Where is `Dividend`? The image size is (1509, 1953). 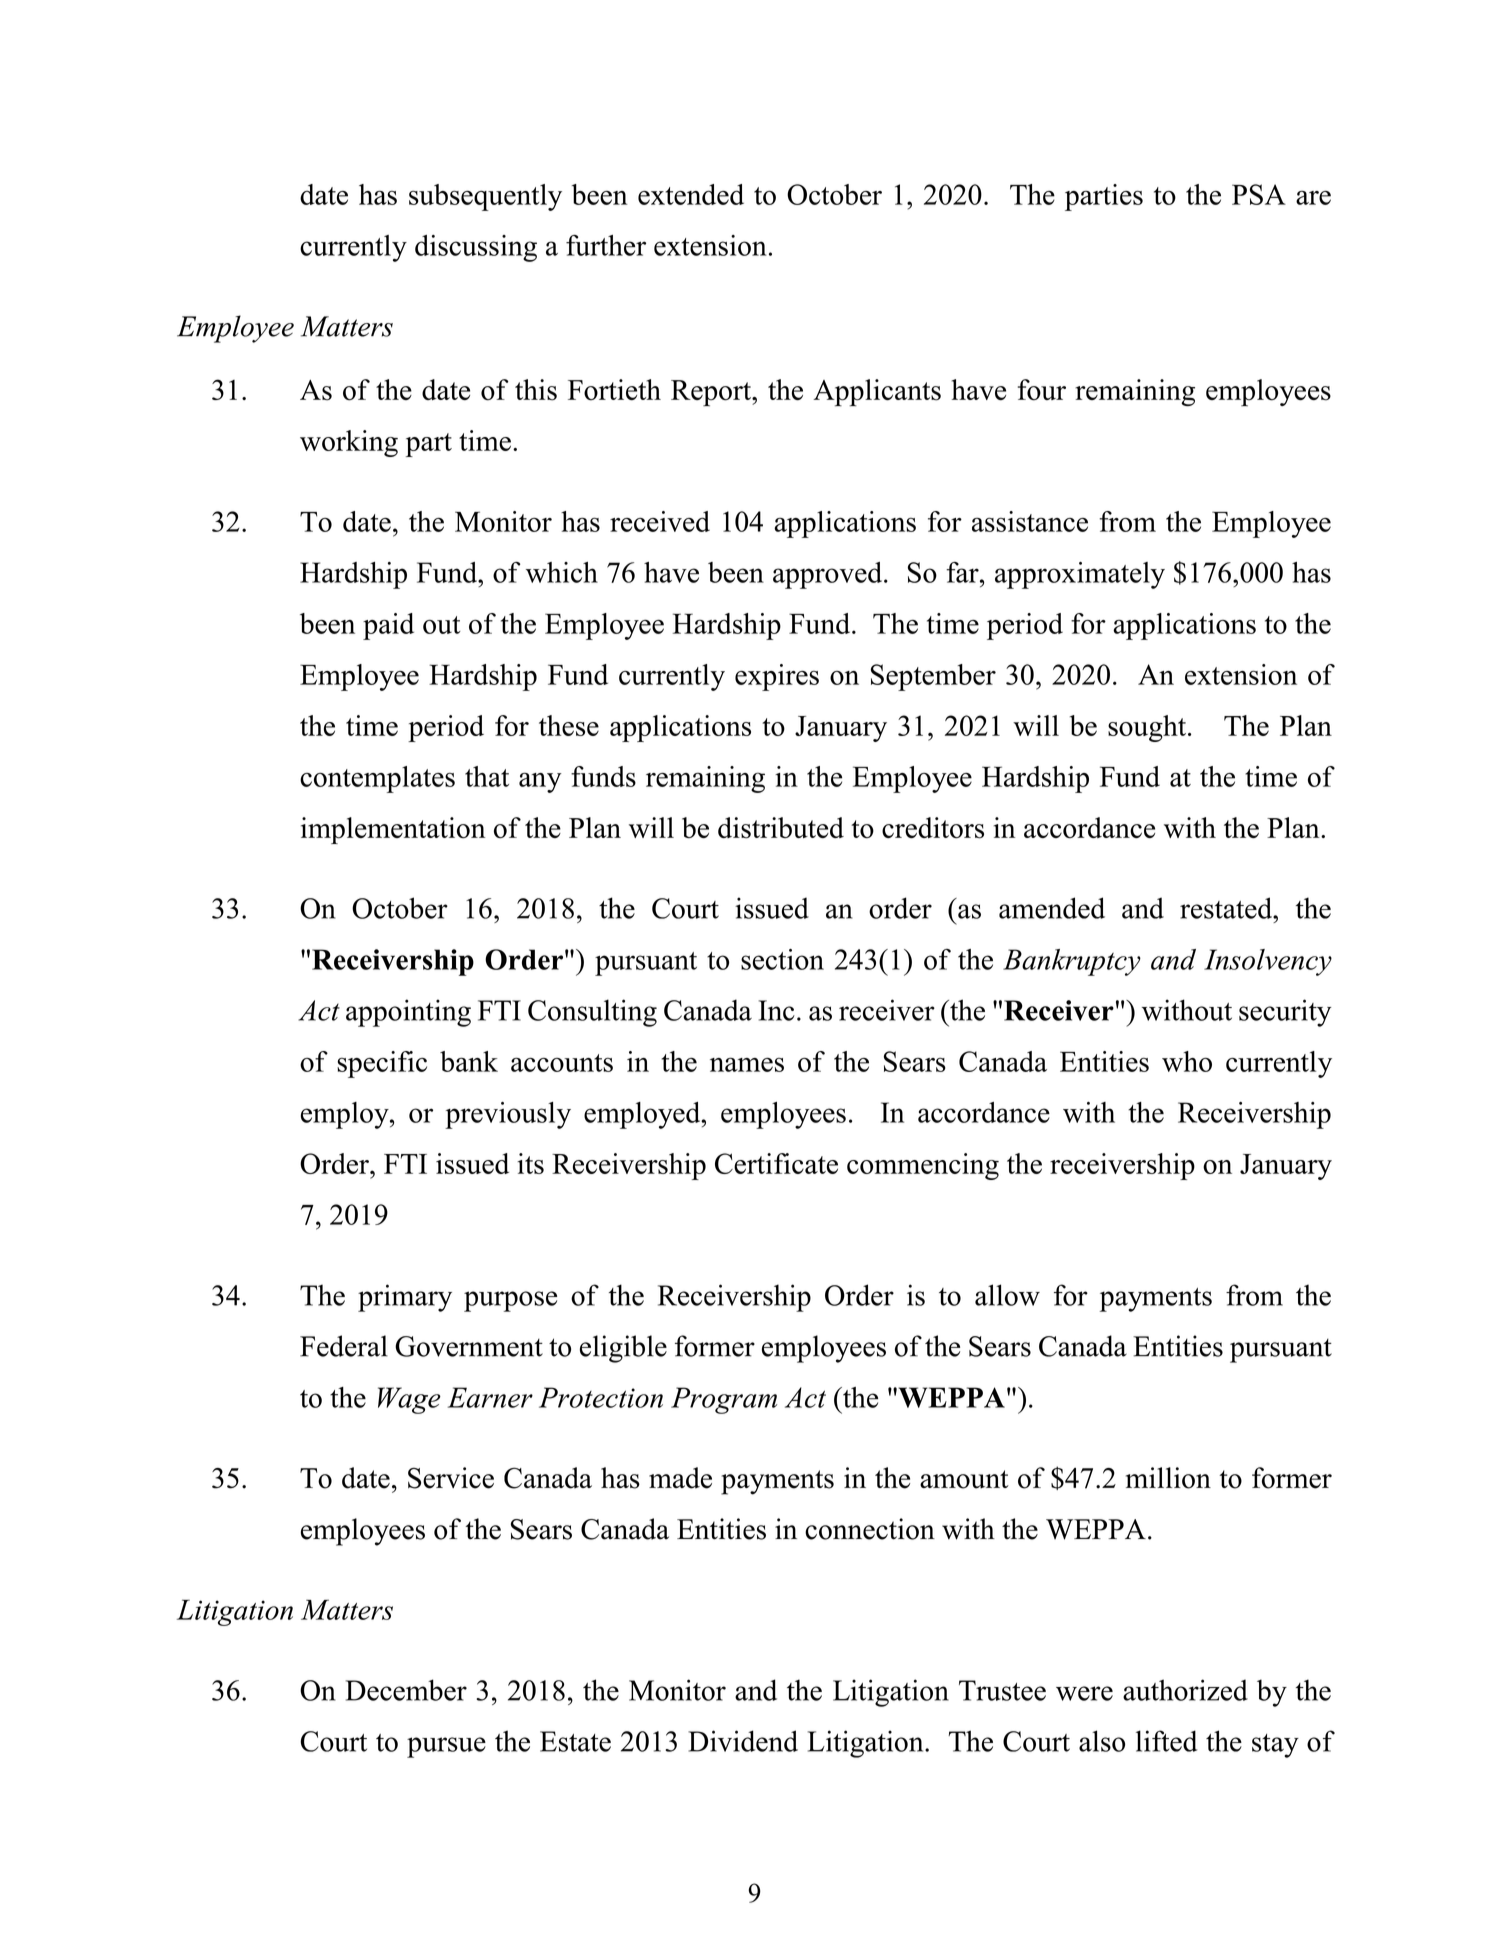
Dividend is located at coordinates (743, 1741).
